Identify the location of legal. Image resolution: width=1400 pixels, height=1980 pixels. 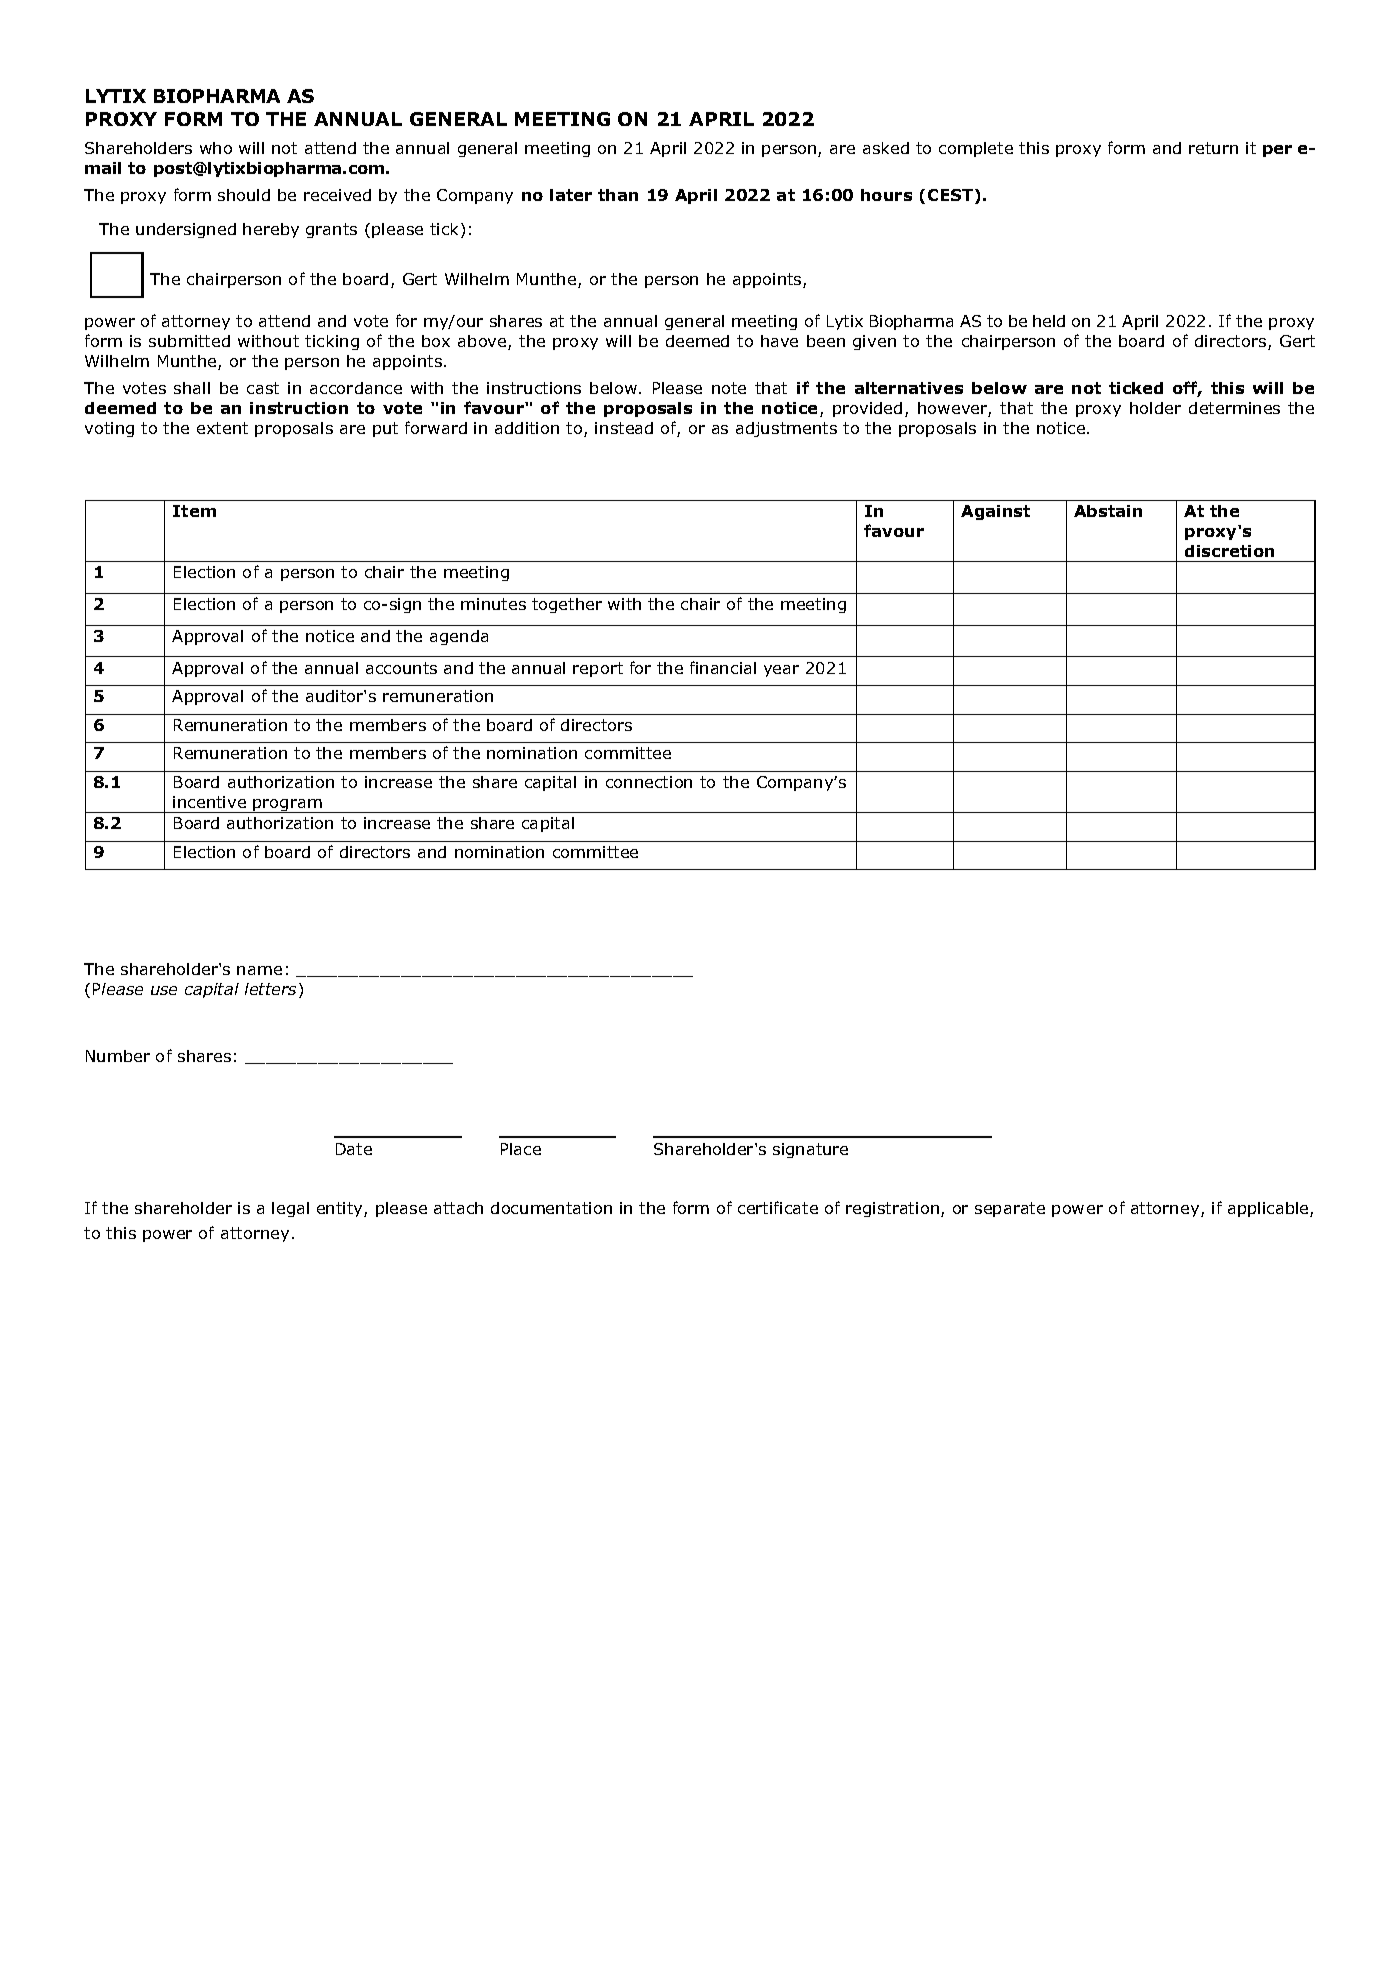
(290, 1209).
